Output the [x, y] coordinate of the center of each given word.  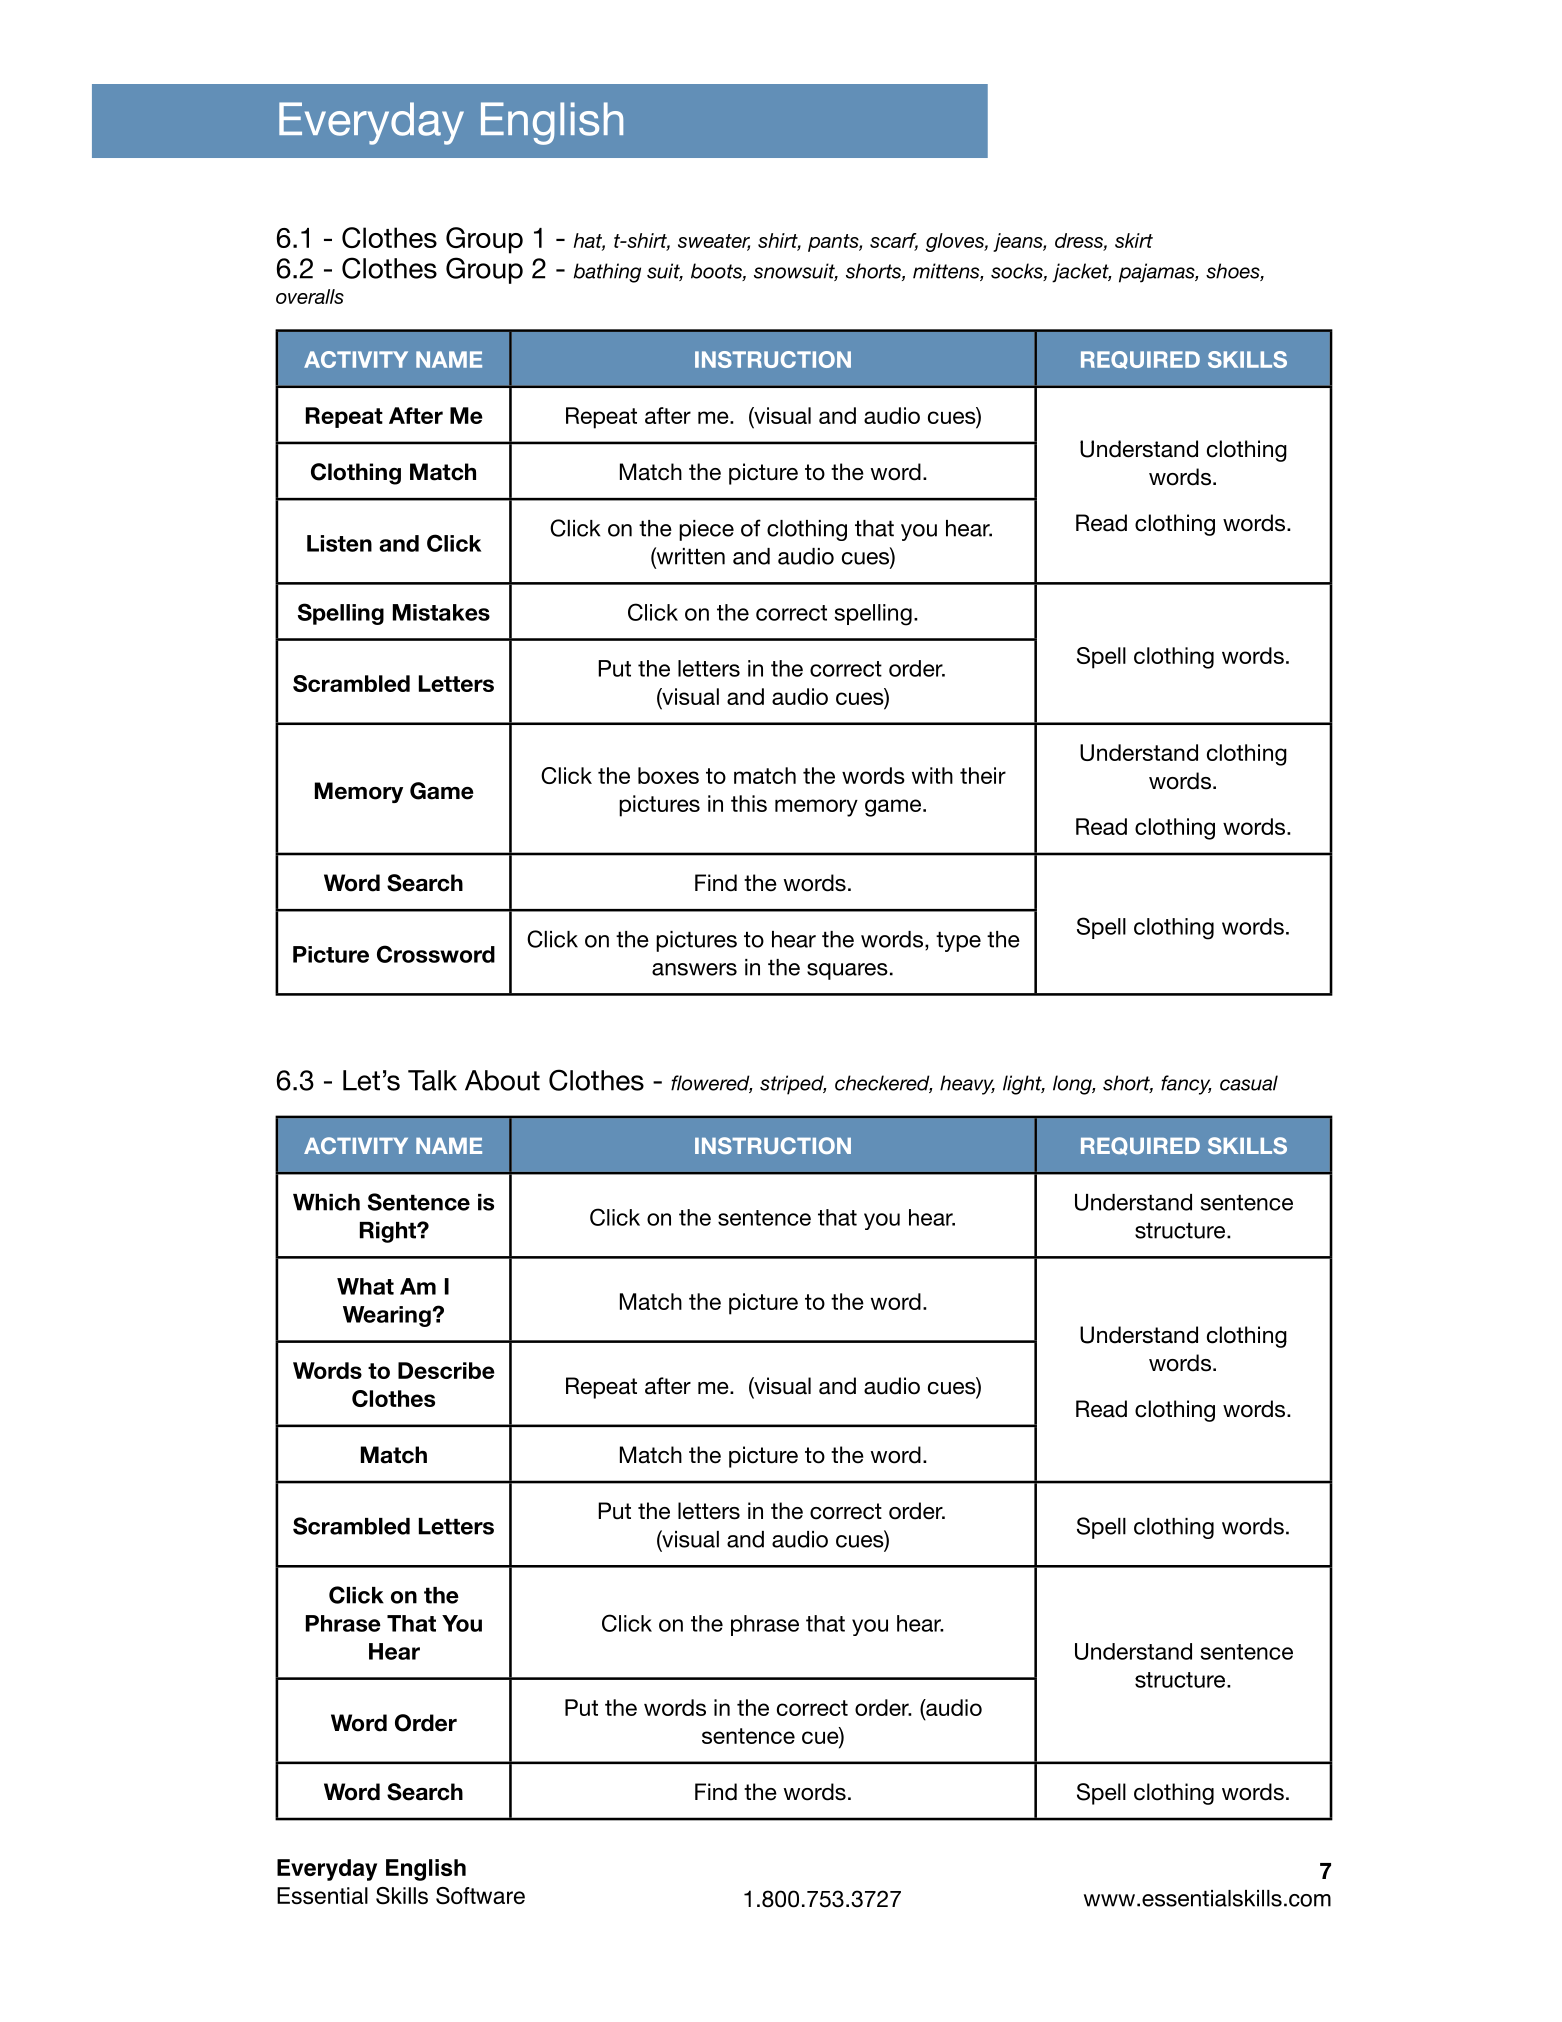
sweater [714, 242]
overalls [310, 296]
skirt [1134, 240]
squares [847, 971]
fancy [1186, 1085]
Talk [432, 1080]
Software [480, 1896]
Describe [446, 1370]
